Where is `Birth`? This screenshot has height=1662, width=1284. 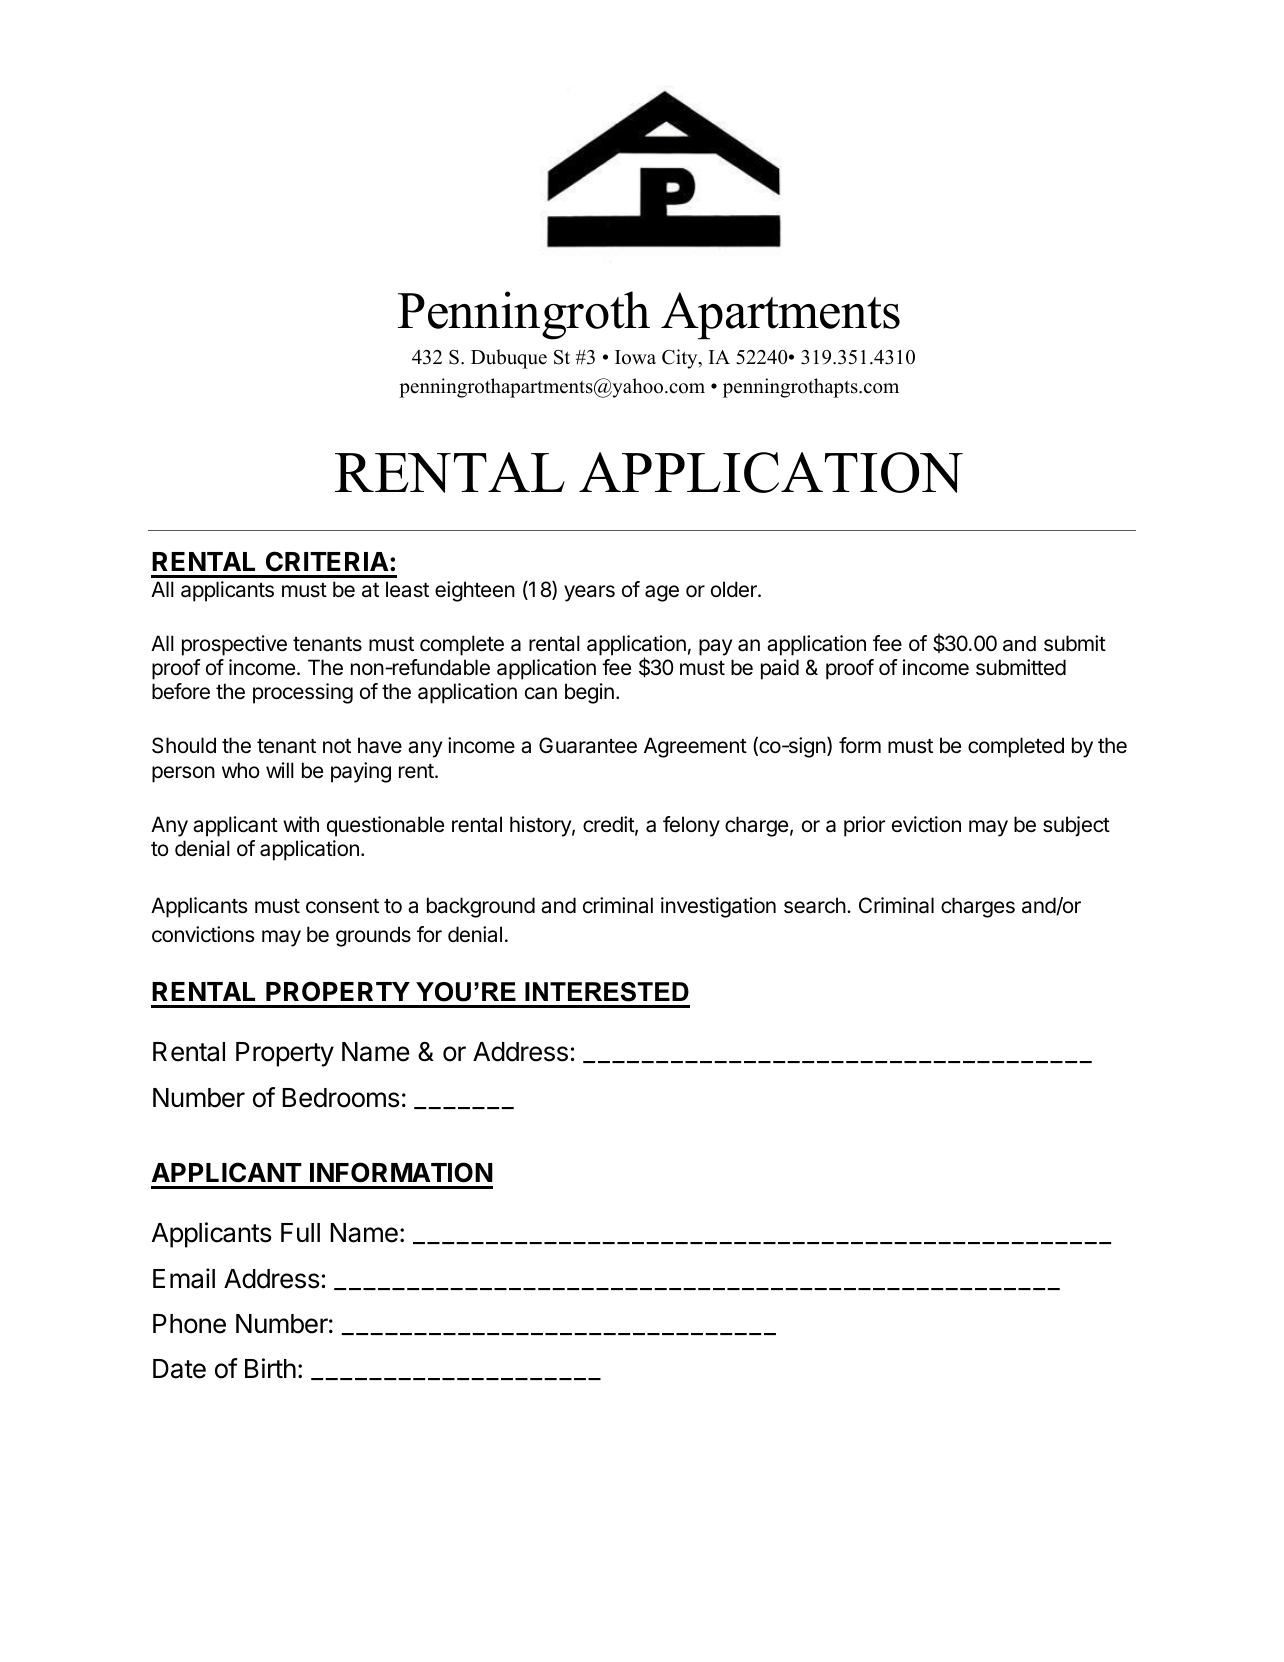
Birth is located at coordinates (270, 1368).
